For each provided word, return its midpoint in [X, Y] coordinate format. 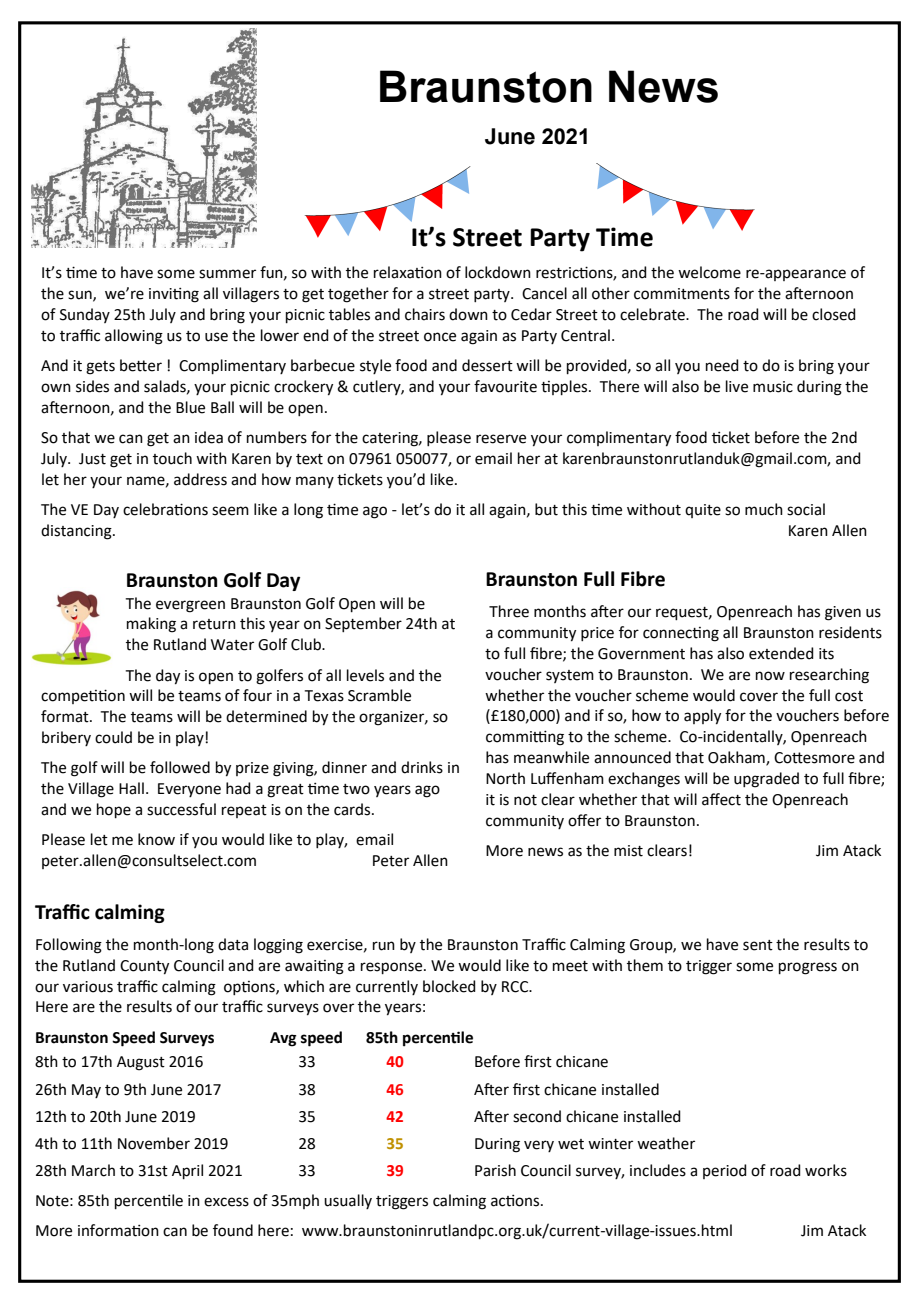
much [764, 509]
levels [365, 675]
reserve [501, 439]
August [141, 1063]
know [156, 839]
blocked [449, 986]
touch [172, 458]
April [187, 1171]
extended [781, 653]
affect [721, 799]
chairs [425, 314]
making [151, 625]
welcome [709, 272]
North [505, 778]
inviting [174, 295]
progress [808, 968]
